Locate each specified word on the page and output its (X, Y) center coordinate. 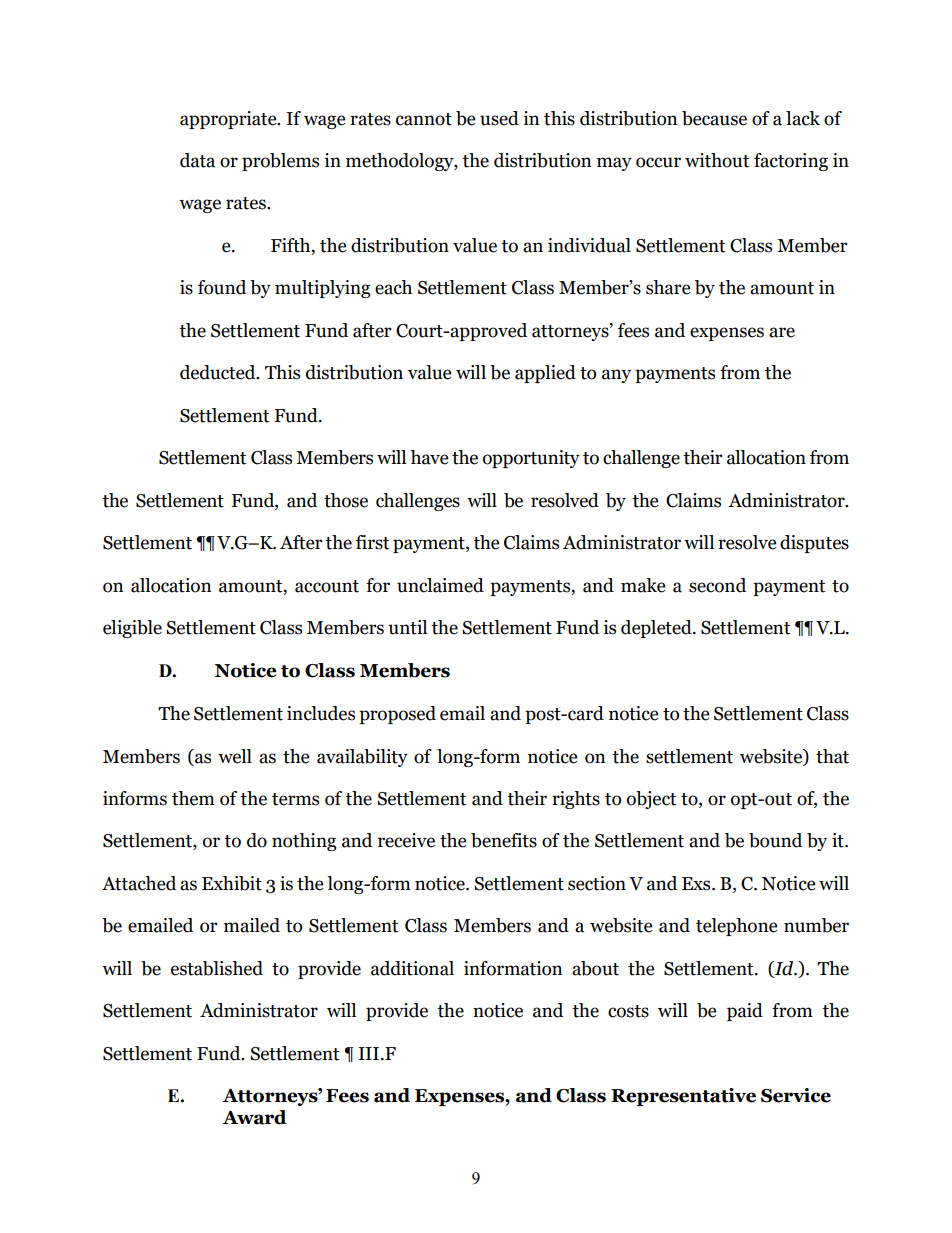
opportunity (531, 459)
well (235, 756)
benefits (504, 840)
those (346, 500)
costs (628, 1011)
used (499, 118)
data (197, 160)
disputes (814, 544)
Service (796, 1095)
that (832, 756)
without (717, 160)
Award (254, 1117)
